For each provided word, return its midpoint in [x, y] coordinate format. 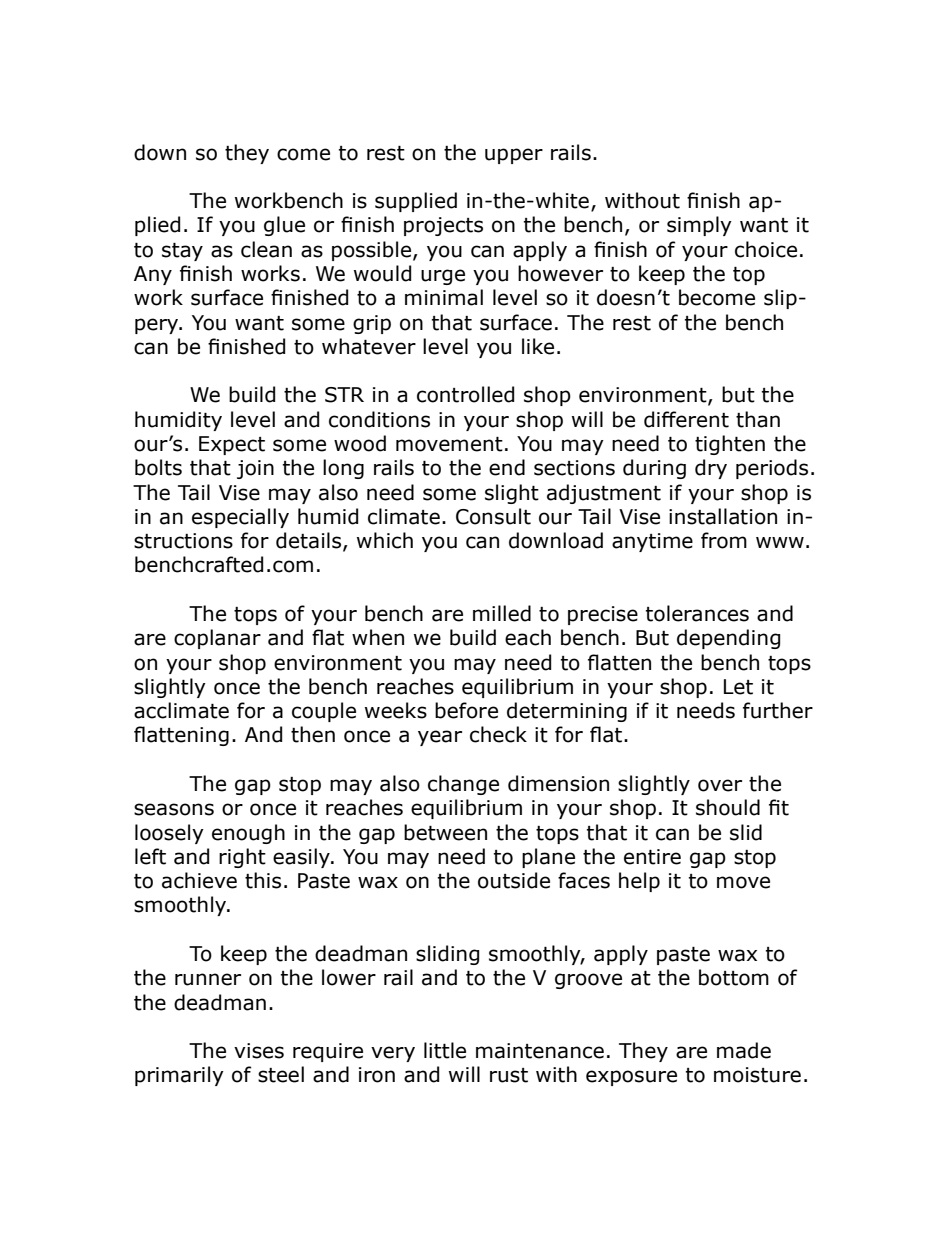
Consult [493, 516]
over [720, 785]
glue [284, 226]
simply [699, 226]
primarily [179, 1076]
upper [514, 156]
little [445, 1050]
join [255, 469]
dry [711, 469]
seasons [174, 809]
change [463, 785]
